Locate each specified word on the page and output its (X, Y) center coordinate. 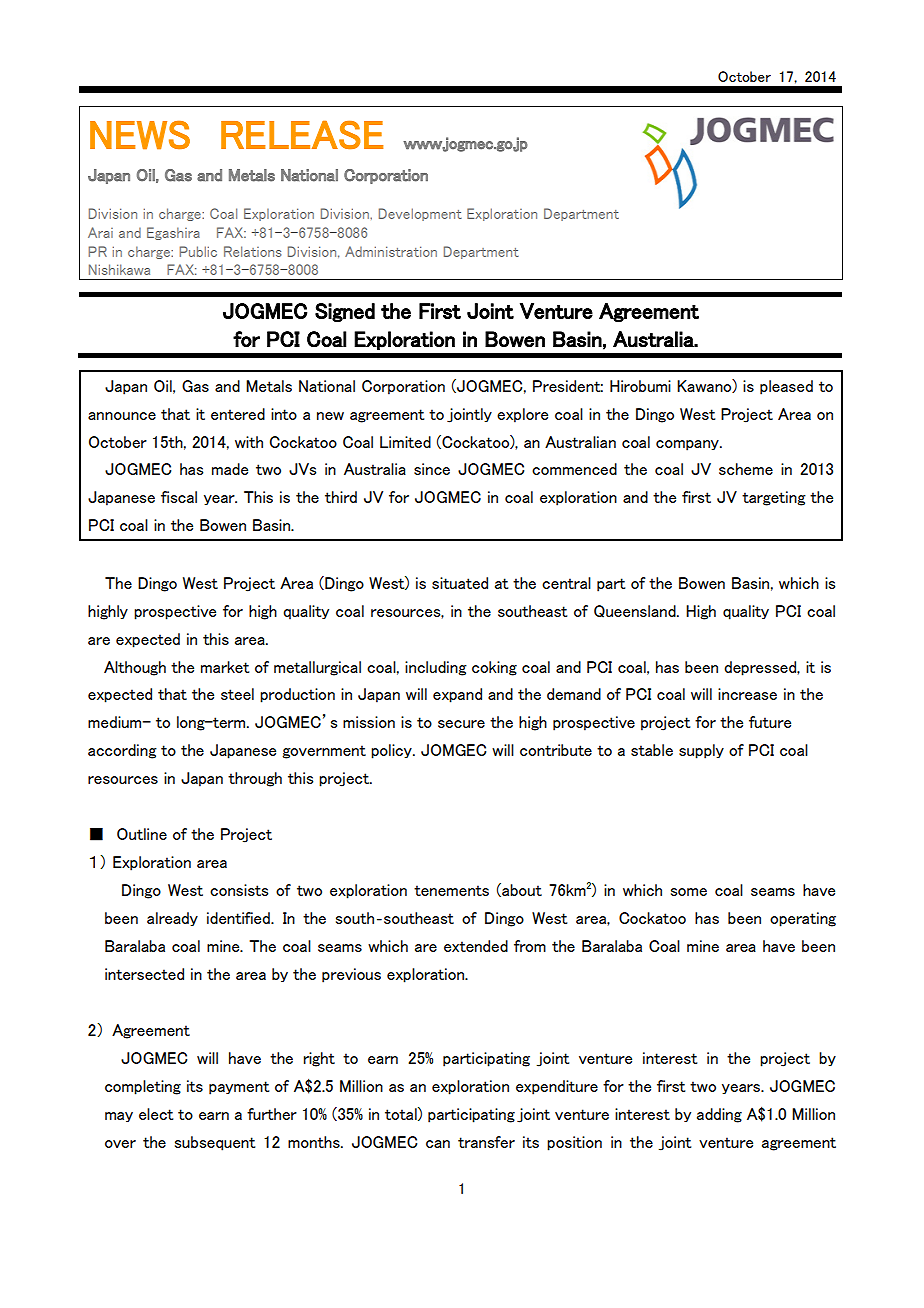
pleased (786, 387)
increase (747, 694)
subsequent (215, 1143)
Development (420, 214)
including (436, 668)
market (225, 667)
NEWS (140, 135)
